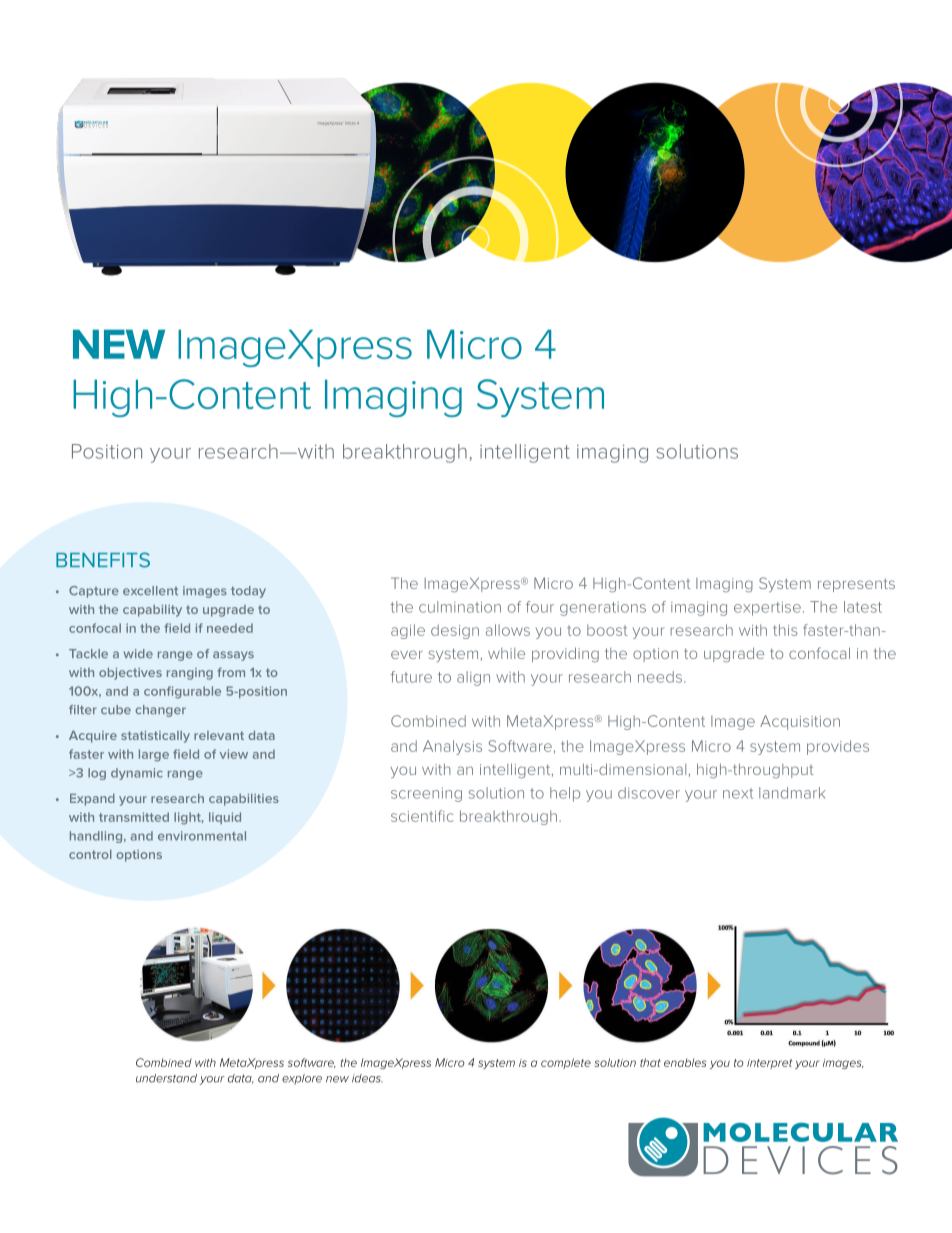 The image size is (952, 1233). I want to click on control, so click(90, 854).
